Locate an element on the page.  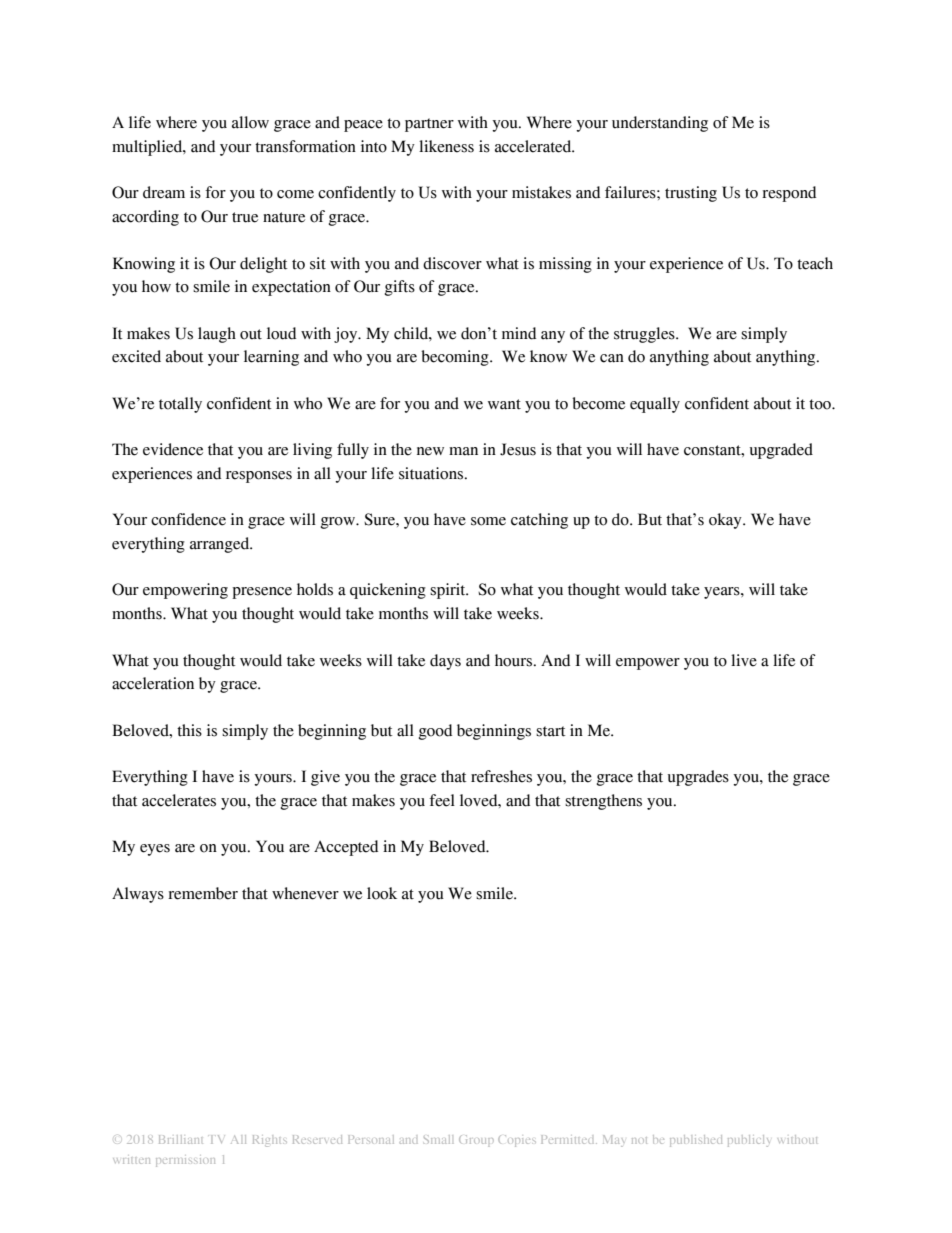
likeness is located at coordinates (446, 146).
